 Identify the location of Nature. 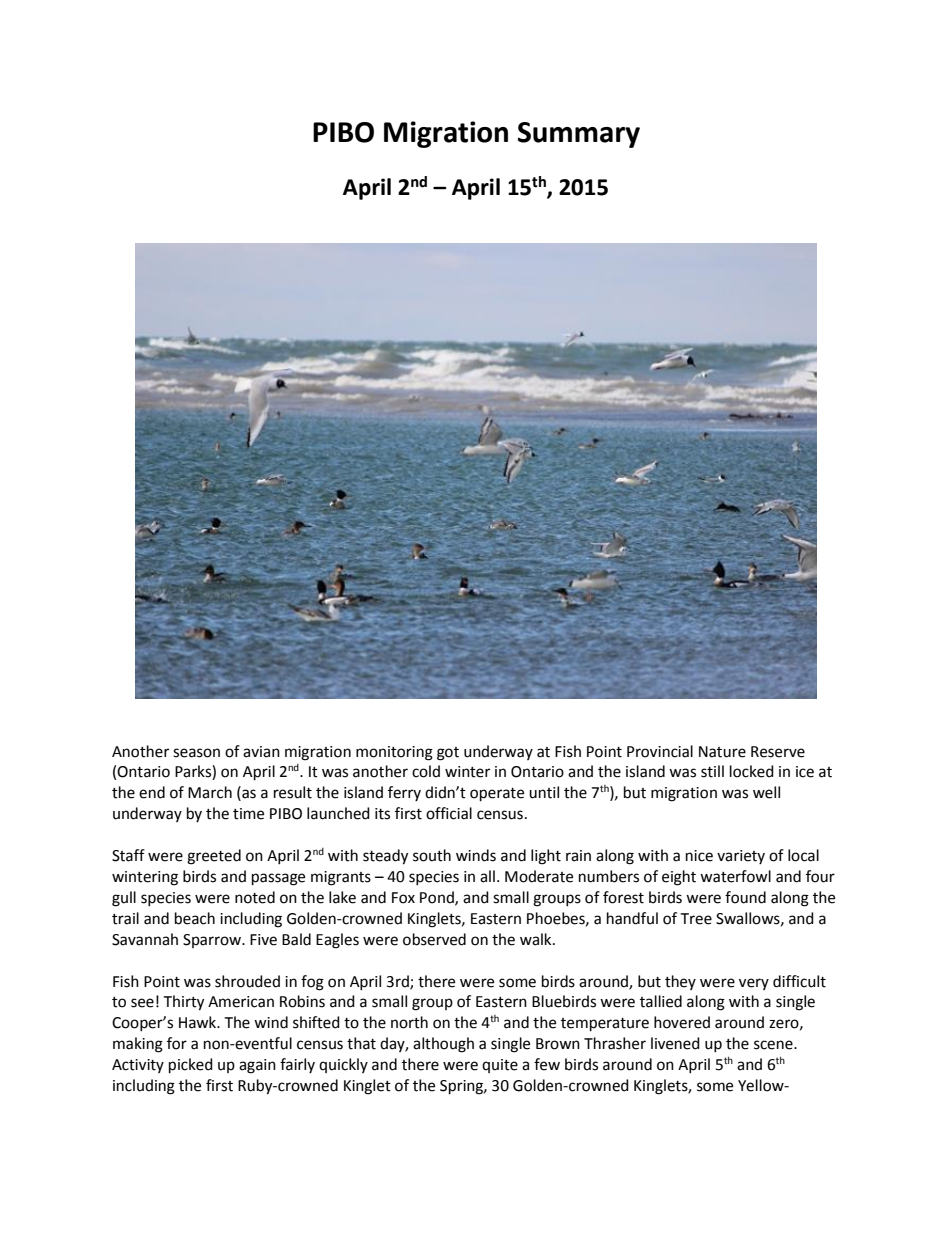
(722, 752).
